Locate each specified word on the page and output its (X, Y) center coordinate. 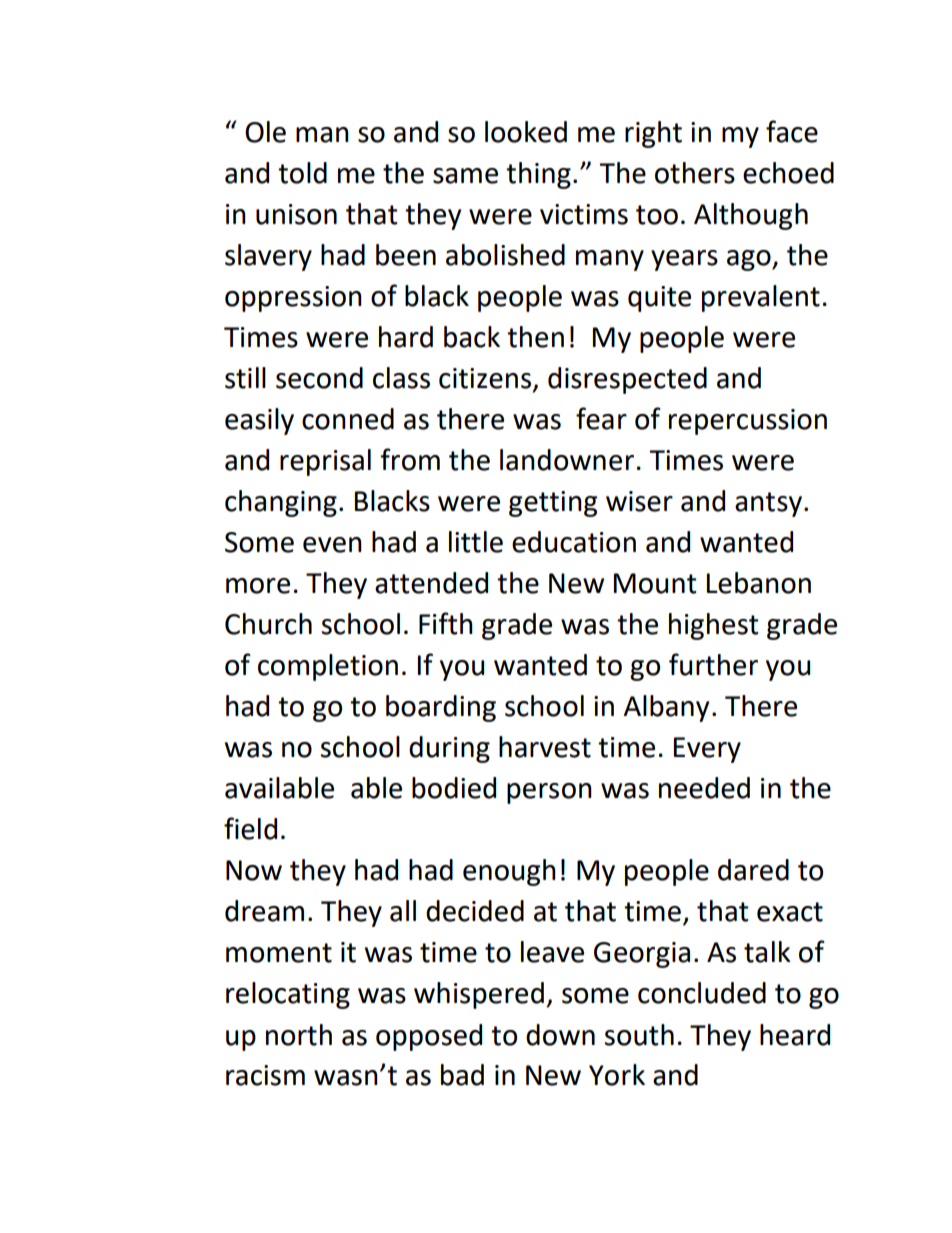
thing (538, 175)
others (695, 173)
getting (553, 504)
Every (707, 750)
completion (328, 667)
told (302, 173)
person (549, 793)
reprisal (325, 462)
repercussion (748, 422)
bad (462, 1075)
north (299, 1035)
